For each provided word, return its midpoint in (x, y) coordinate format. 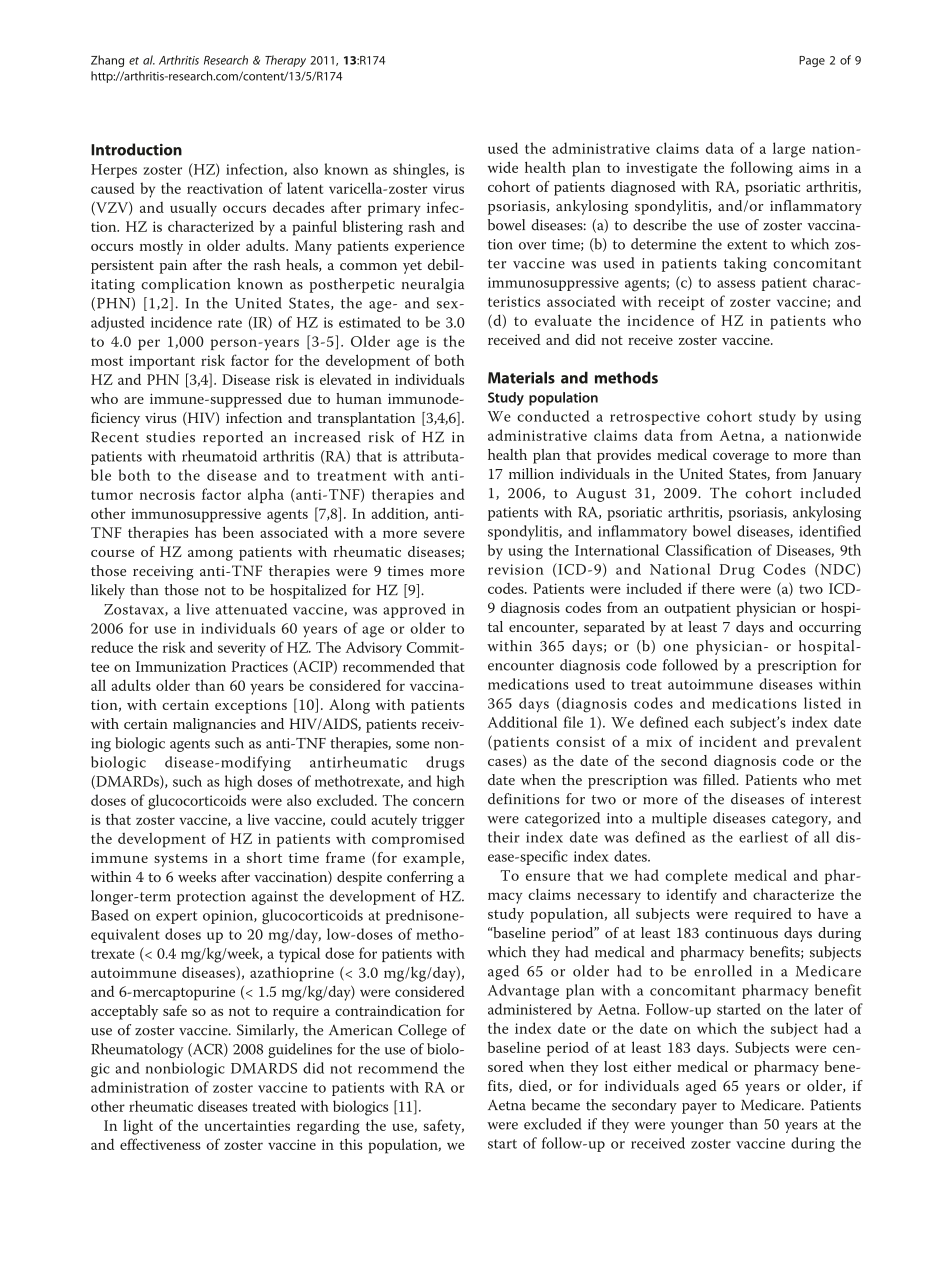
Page (812, 61)
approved (414, 610)
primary (394, 209)
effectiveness (160, 1144)
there (718, 588)
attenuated (251, 609)
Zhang (107, 61)
